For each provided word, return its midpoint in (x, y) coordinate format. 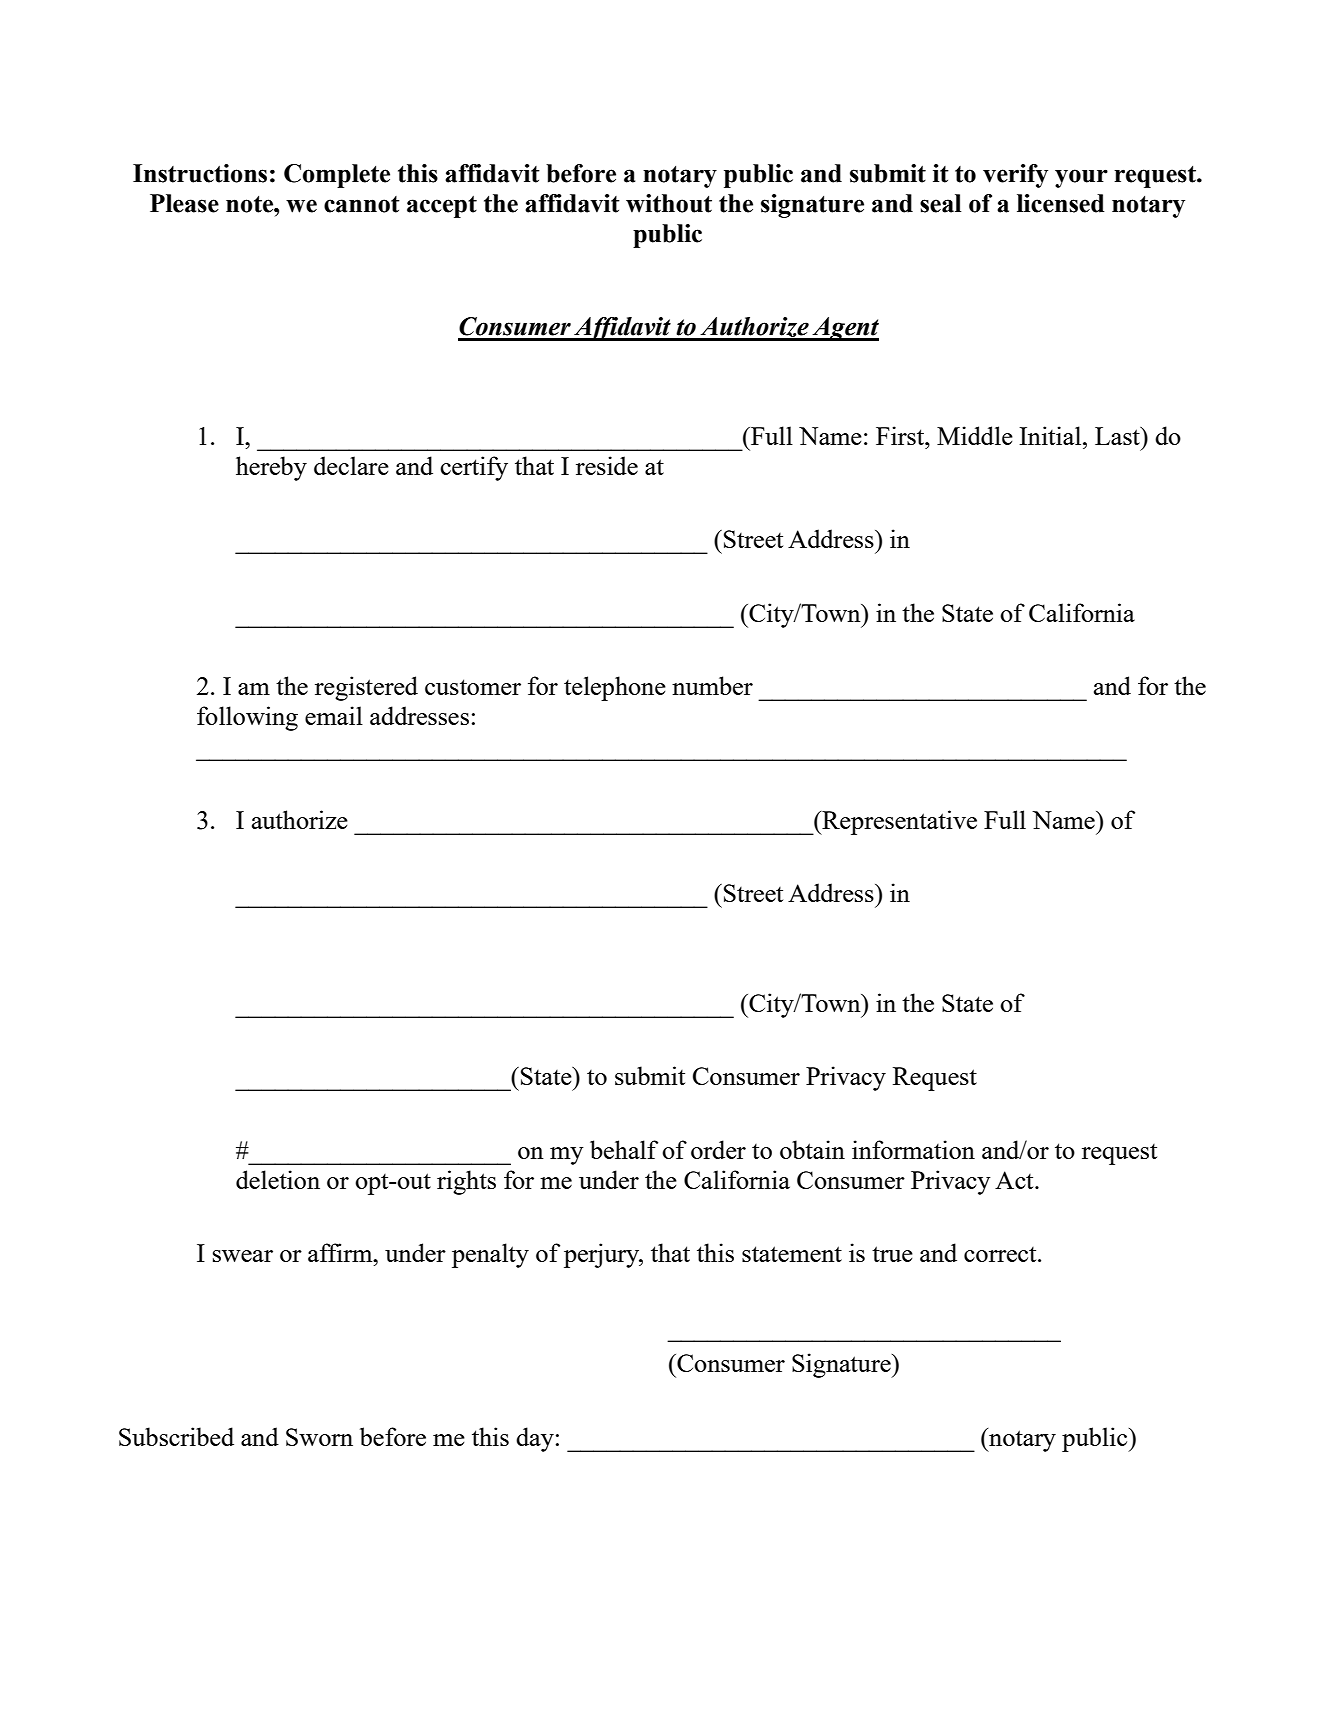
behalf (624, 1149)
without (669, 203)
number (712, 685)
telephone (615, 688)
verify (1015, 176)
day (535, 1439)
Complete (337, 176)
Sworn (319, 1437)
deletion (278, 1179)
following (247, 718)
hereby (271, 468)
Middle (975, 435)
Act (1015, 1180)
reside (607, 465)
